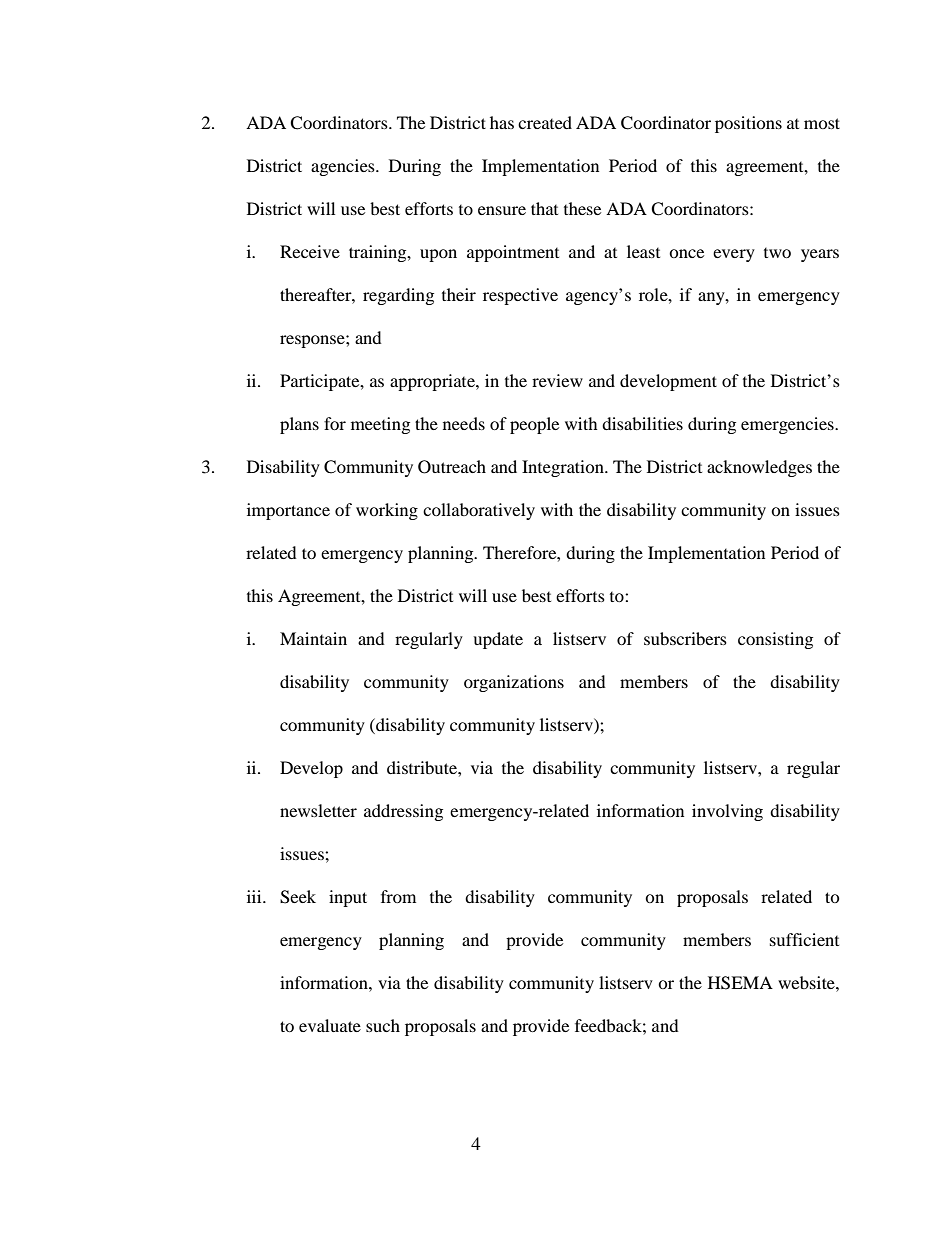  What do you see at coordinates (330, 1025) in the image?
I see `evaluate` at bounding box center [330, 1025].
